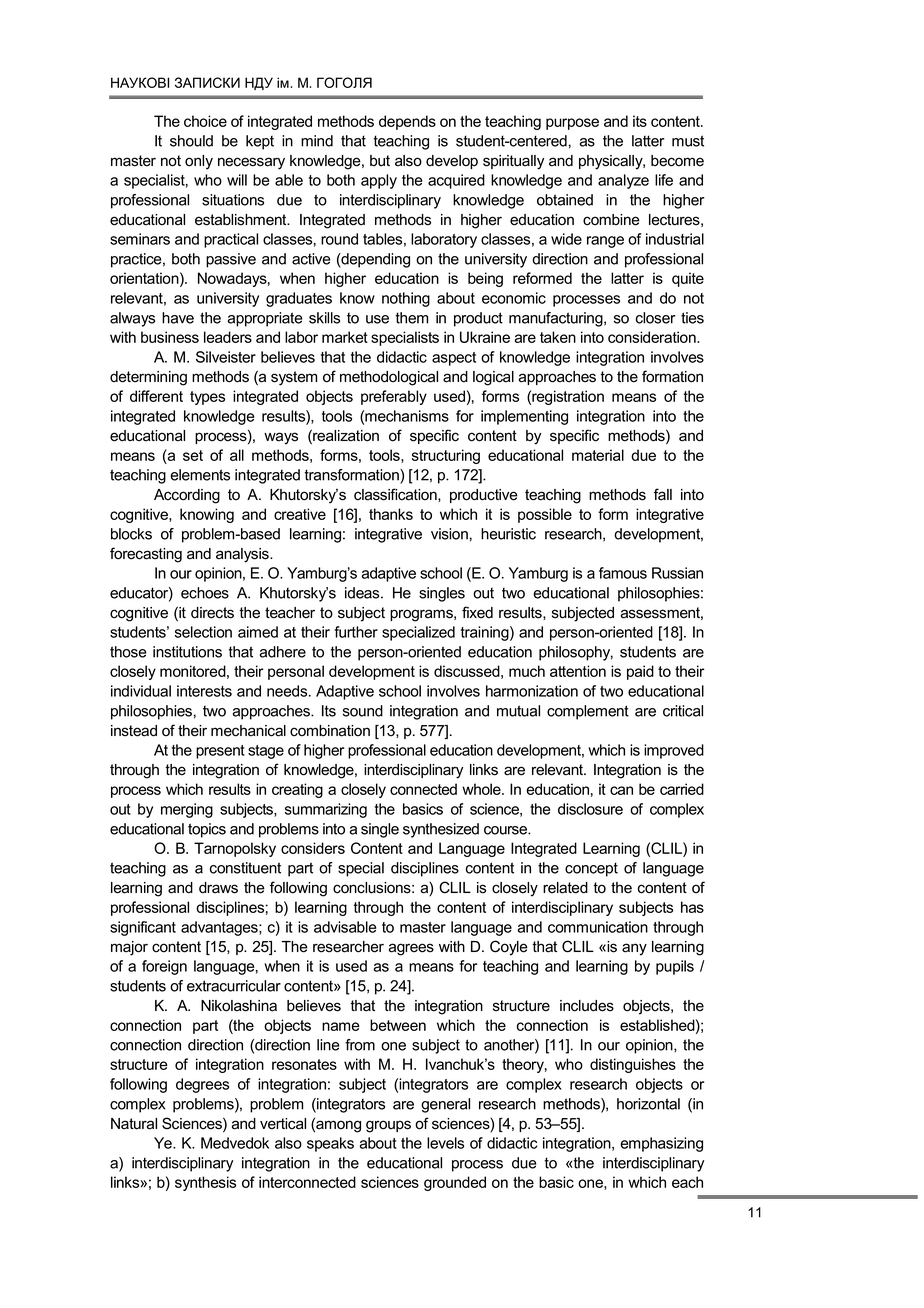 The height and width of the page is (1308, 924). Describe the element at coordinates (661, 1144) in the page. I see `emphasizing` at that location.
